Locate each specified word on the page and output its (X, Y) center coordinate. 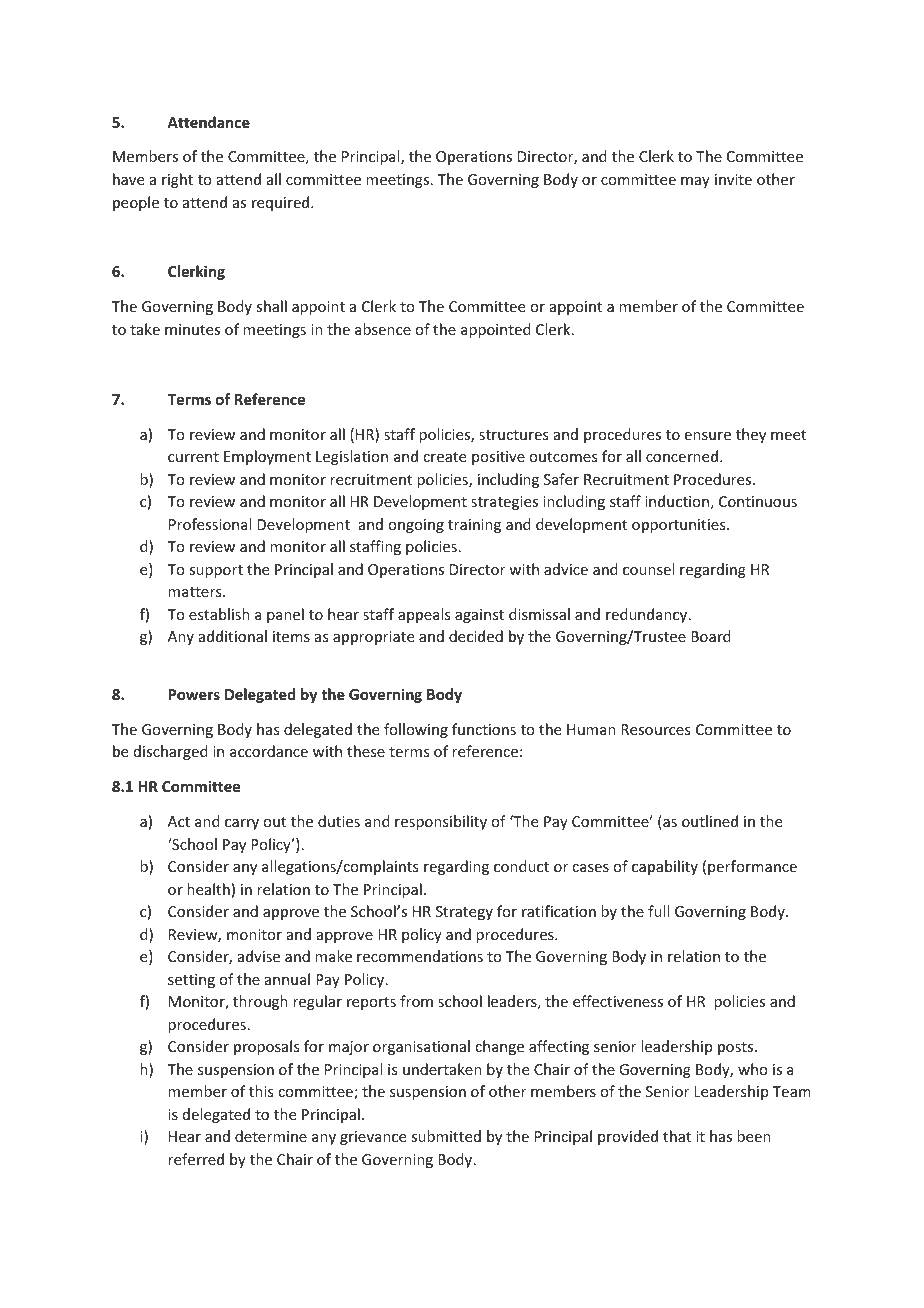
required (282, 203)
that (677, 1136)
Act (179, 821)
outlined (710, 821)
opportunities (680, 526)
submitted (446, 1136)
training (474, 526)
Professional (210, 524)
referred (196, 1159)
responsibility (441, 822)
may (695, 182)
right (177, 180)
